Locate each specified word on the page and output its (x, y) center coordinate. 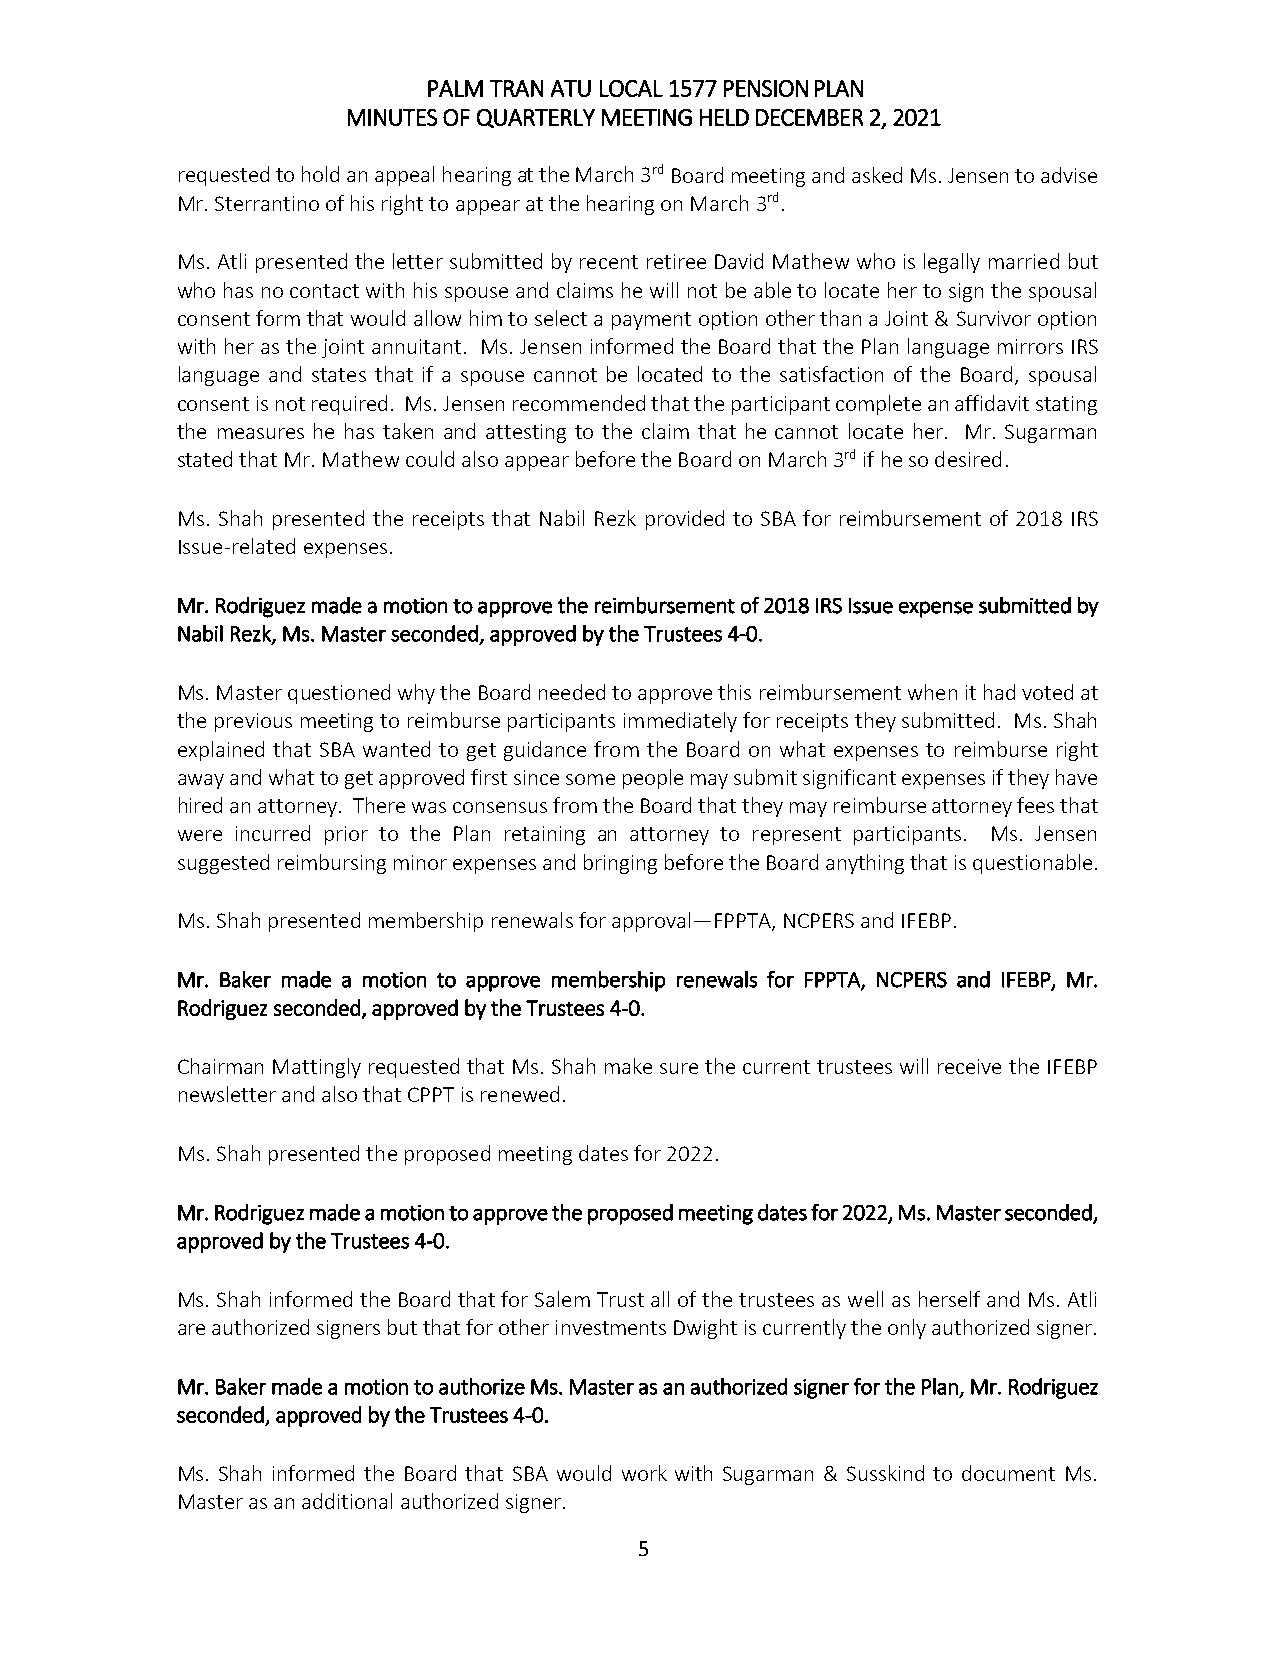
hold (320, 174)
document (1008, 1473)
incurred (273, 833)
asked (877, 175)
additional (347, 1501)
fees (1035, 805)
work (644, 1473)
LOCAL (631, 88)
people (653, 779)
